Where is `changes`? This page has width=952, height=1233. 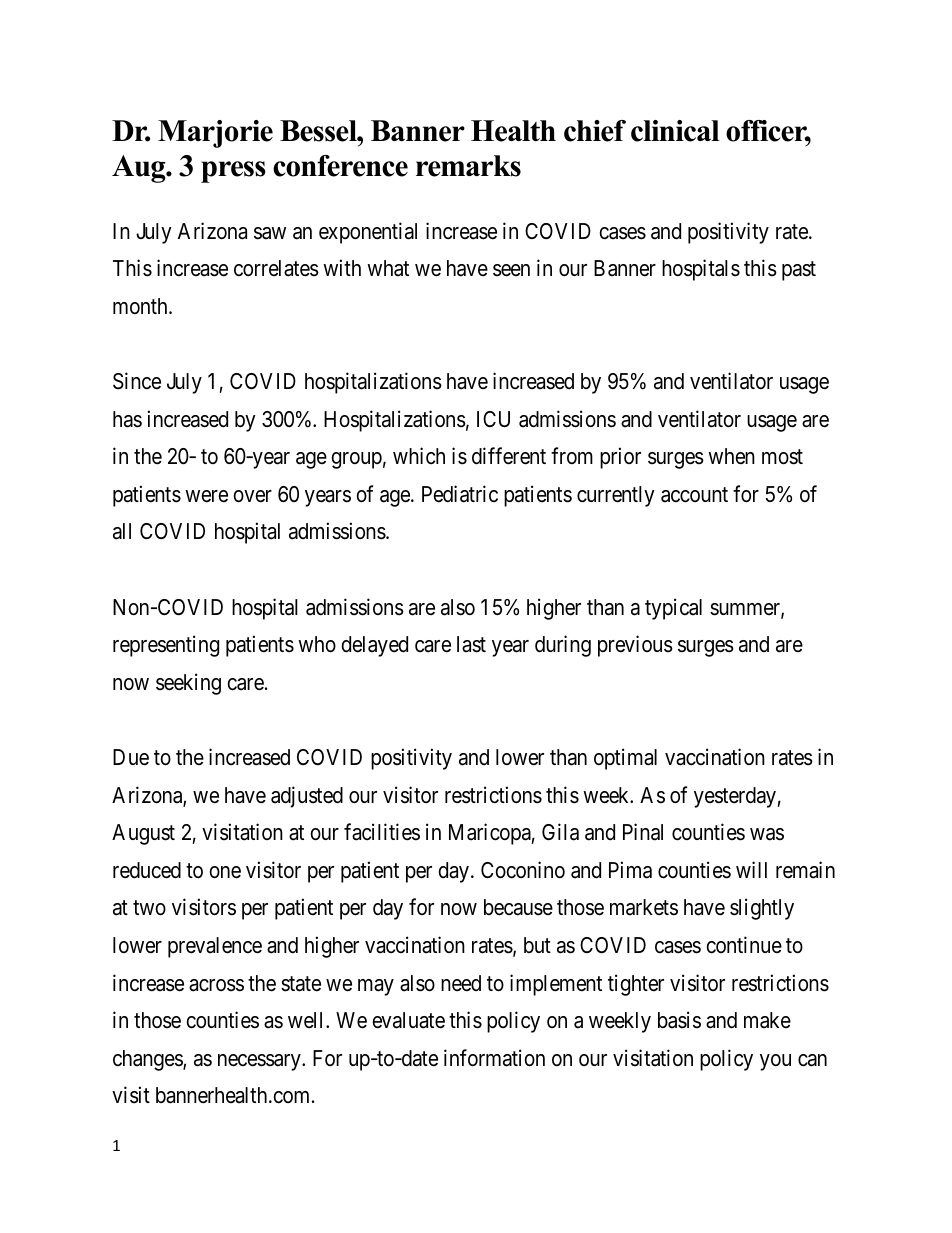
changes is located at coordinates (148, 1060).
